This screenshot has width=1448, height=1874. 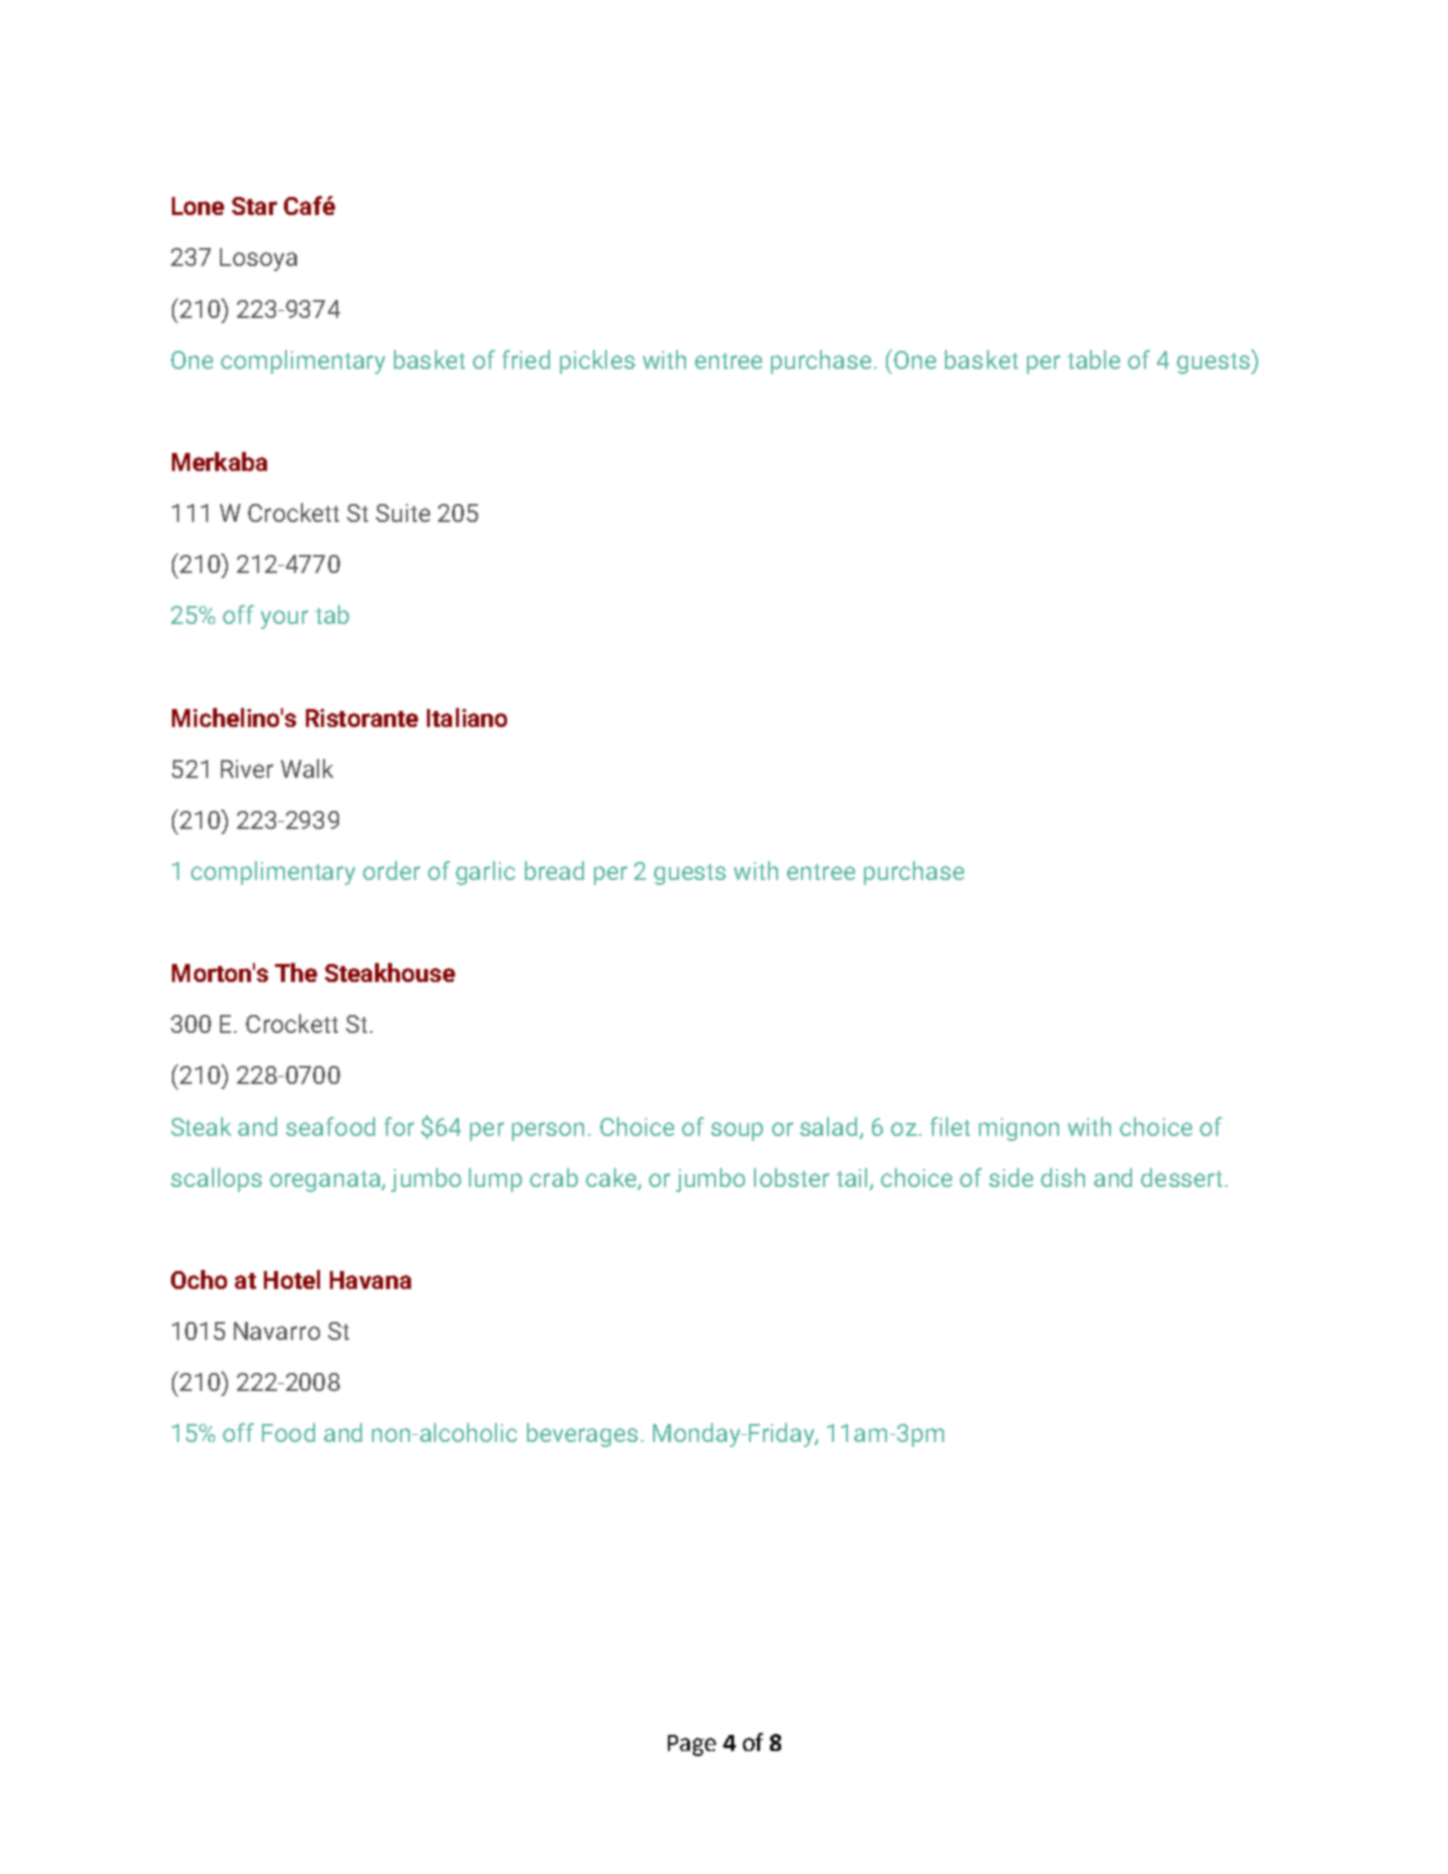 What do you see at coordinates (526, 359) in the screenshot?
I see `fried` at bounding box center [526, 359].
